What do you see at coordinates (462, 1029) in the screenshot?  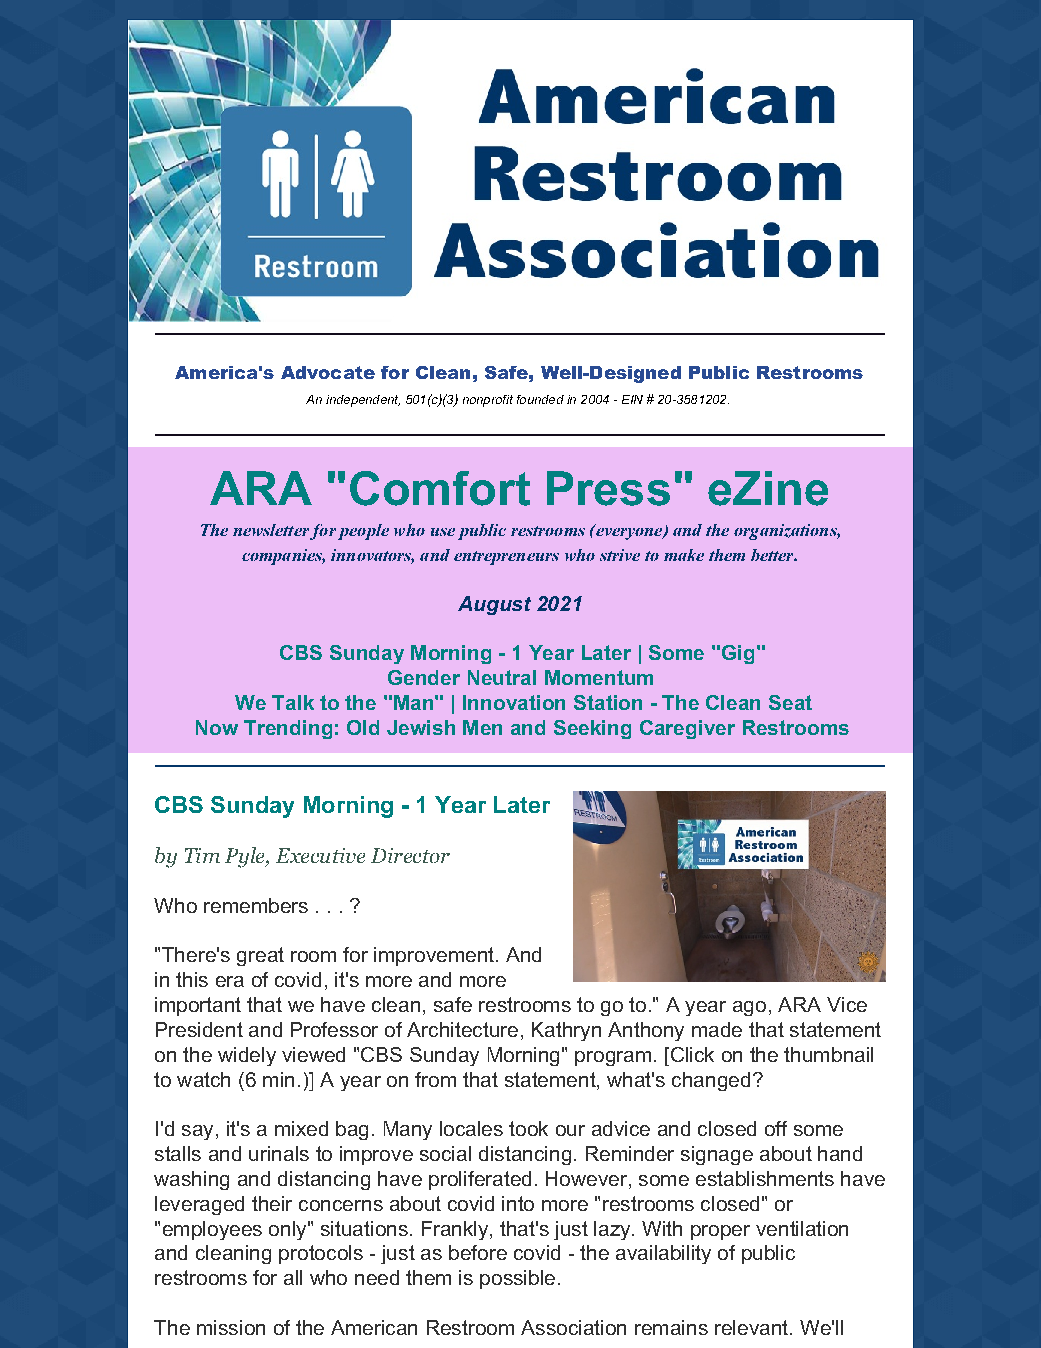 I see `Architecture` at bounding box center [462, 1029].
